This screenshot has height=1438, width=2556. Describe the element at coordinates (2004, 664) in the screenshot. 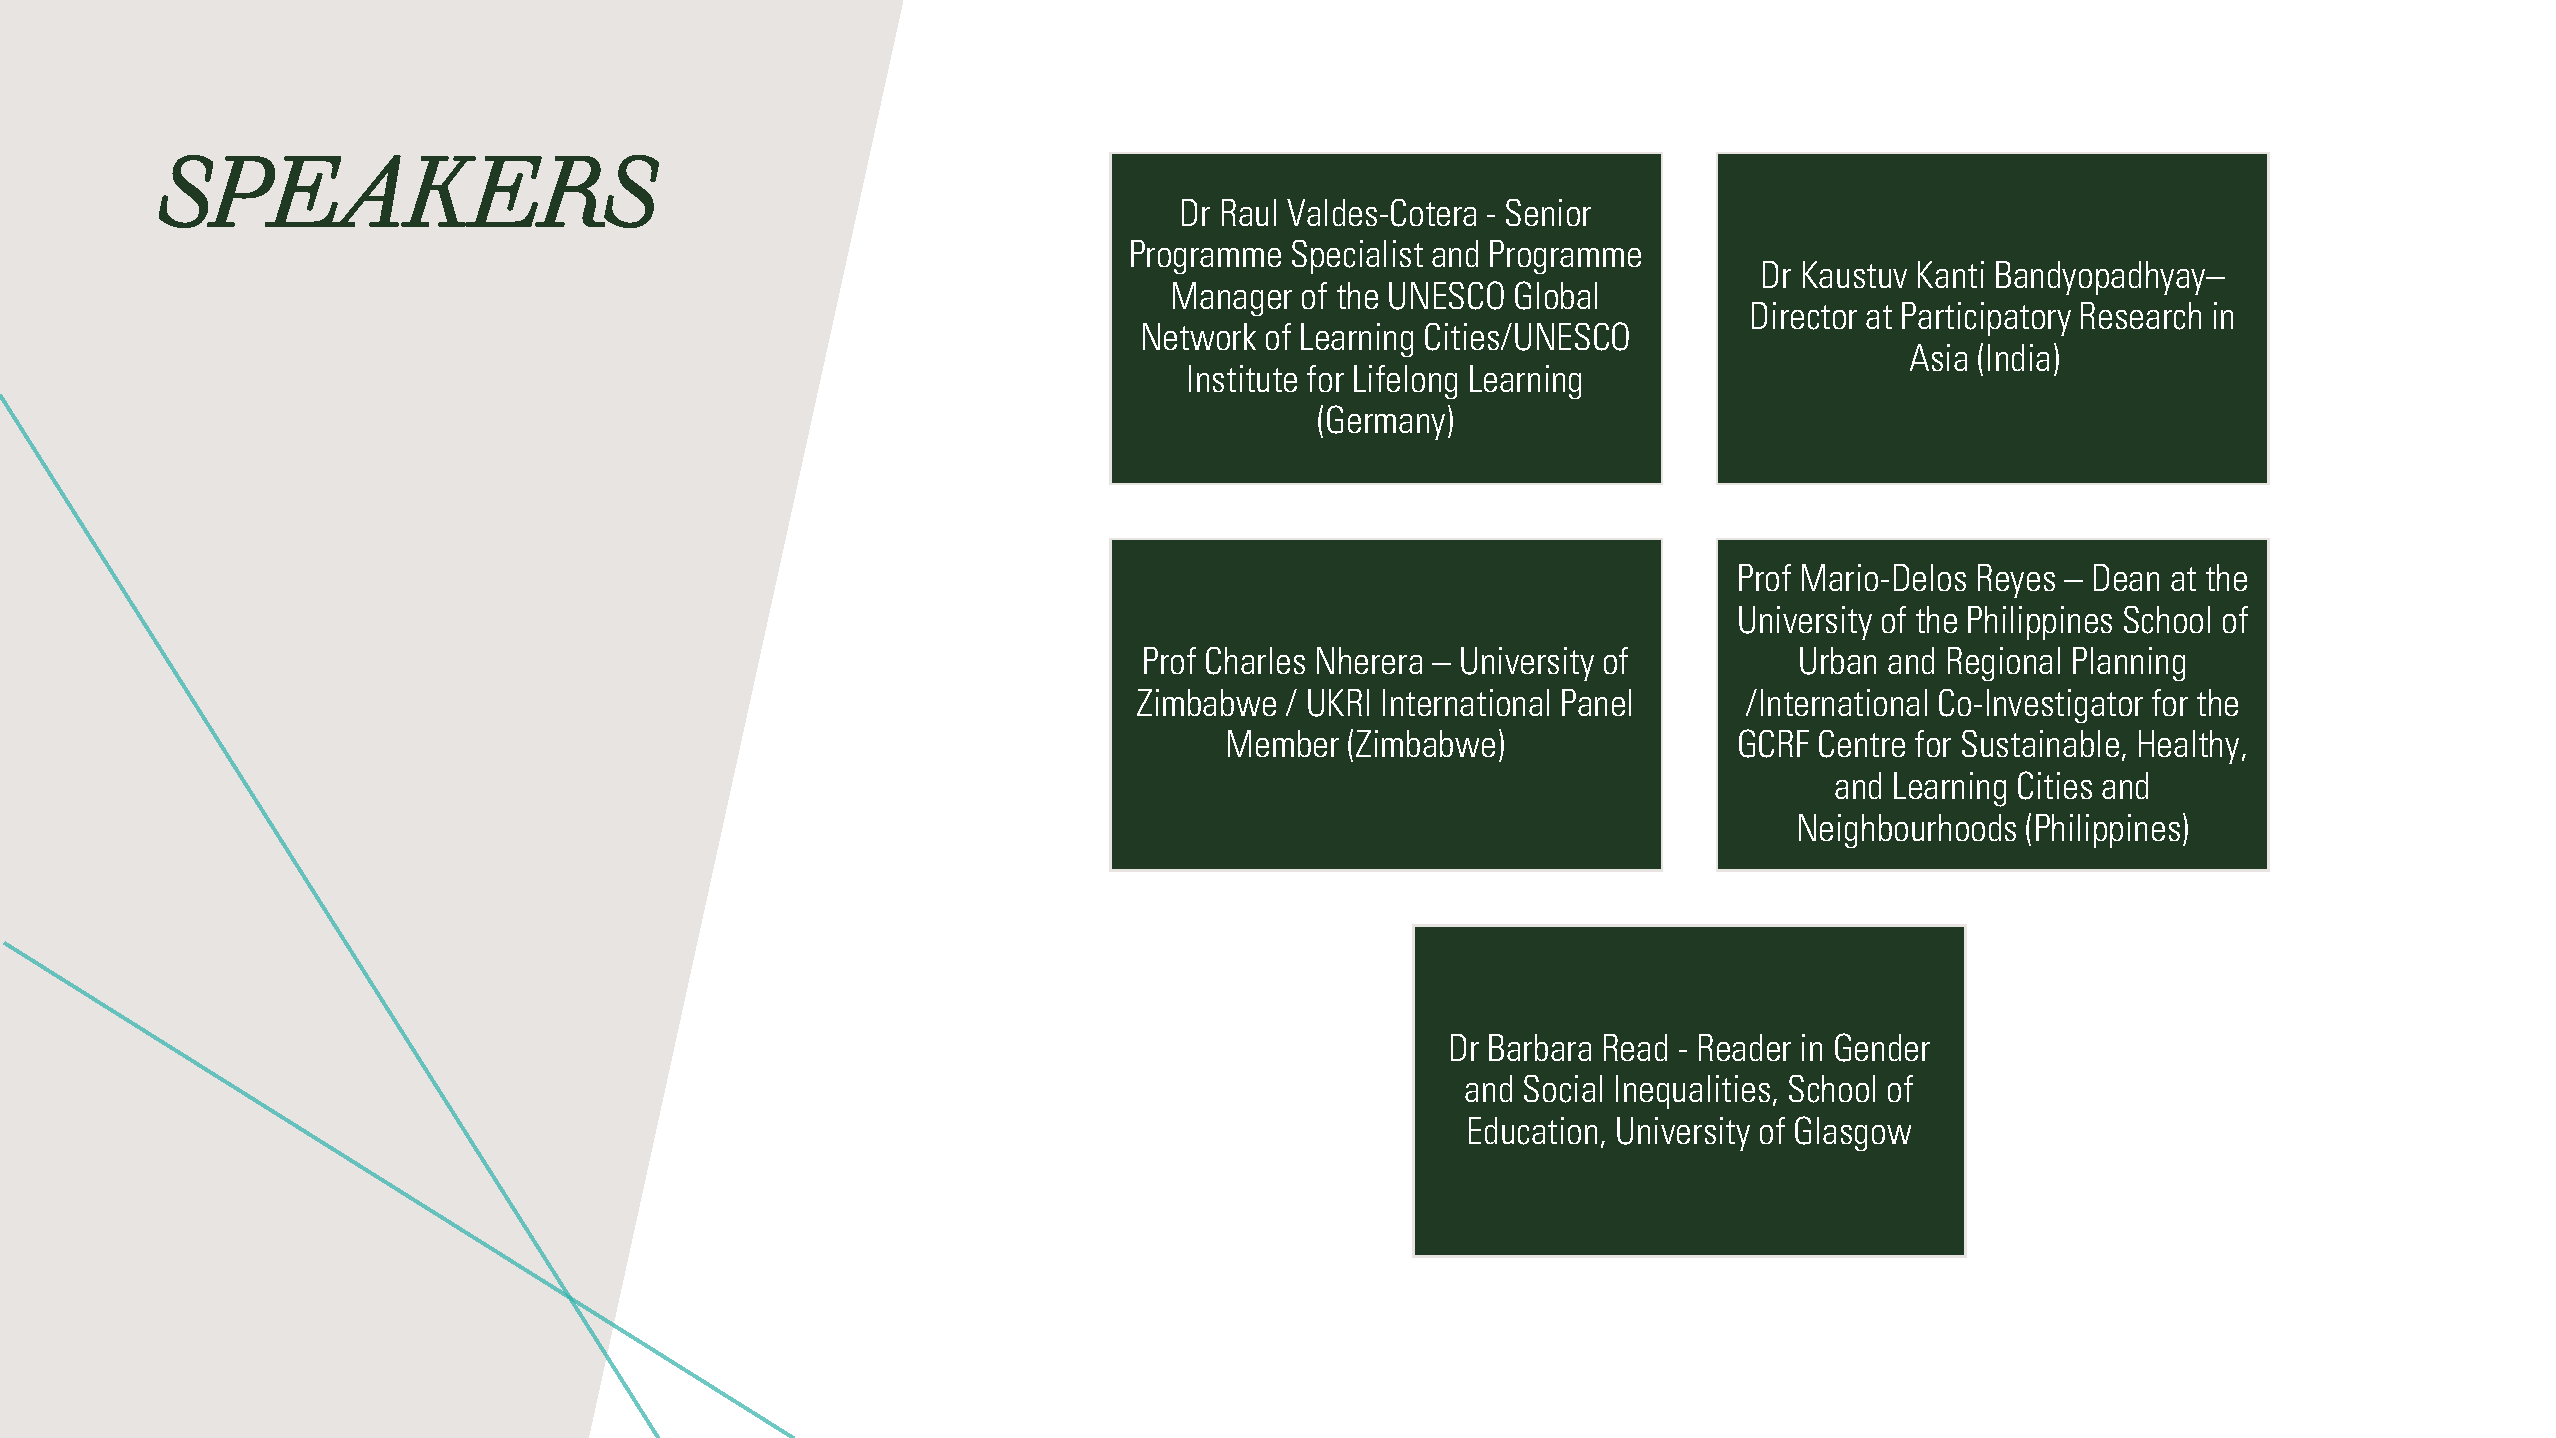

I see `Regional` at that location.
